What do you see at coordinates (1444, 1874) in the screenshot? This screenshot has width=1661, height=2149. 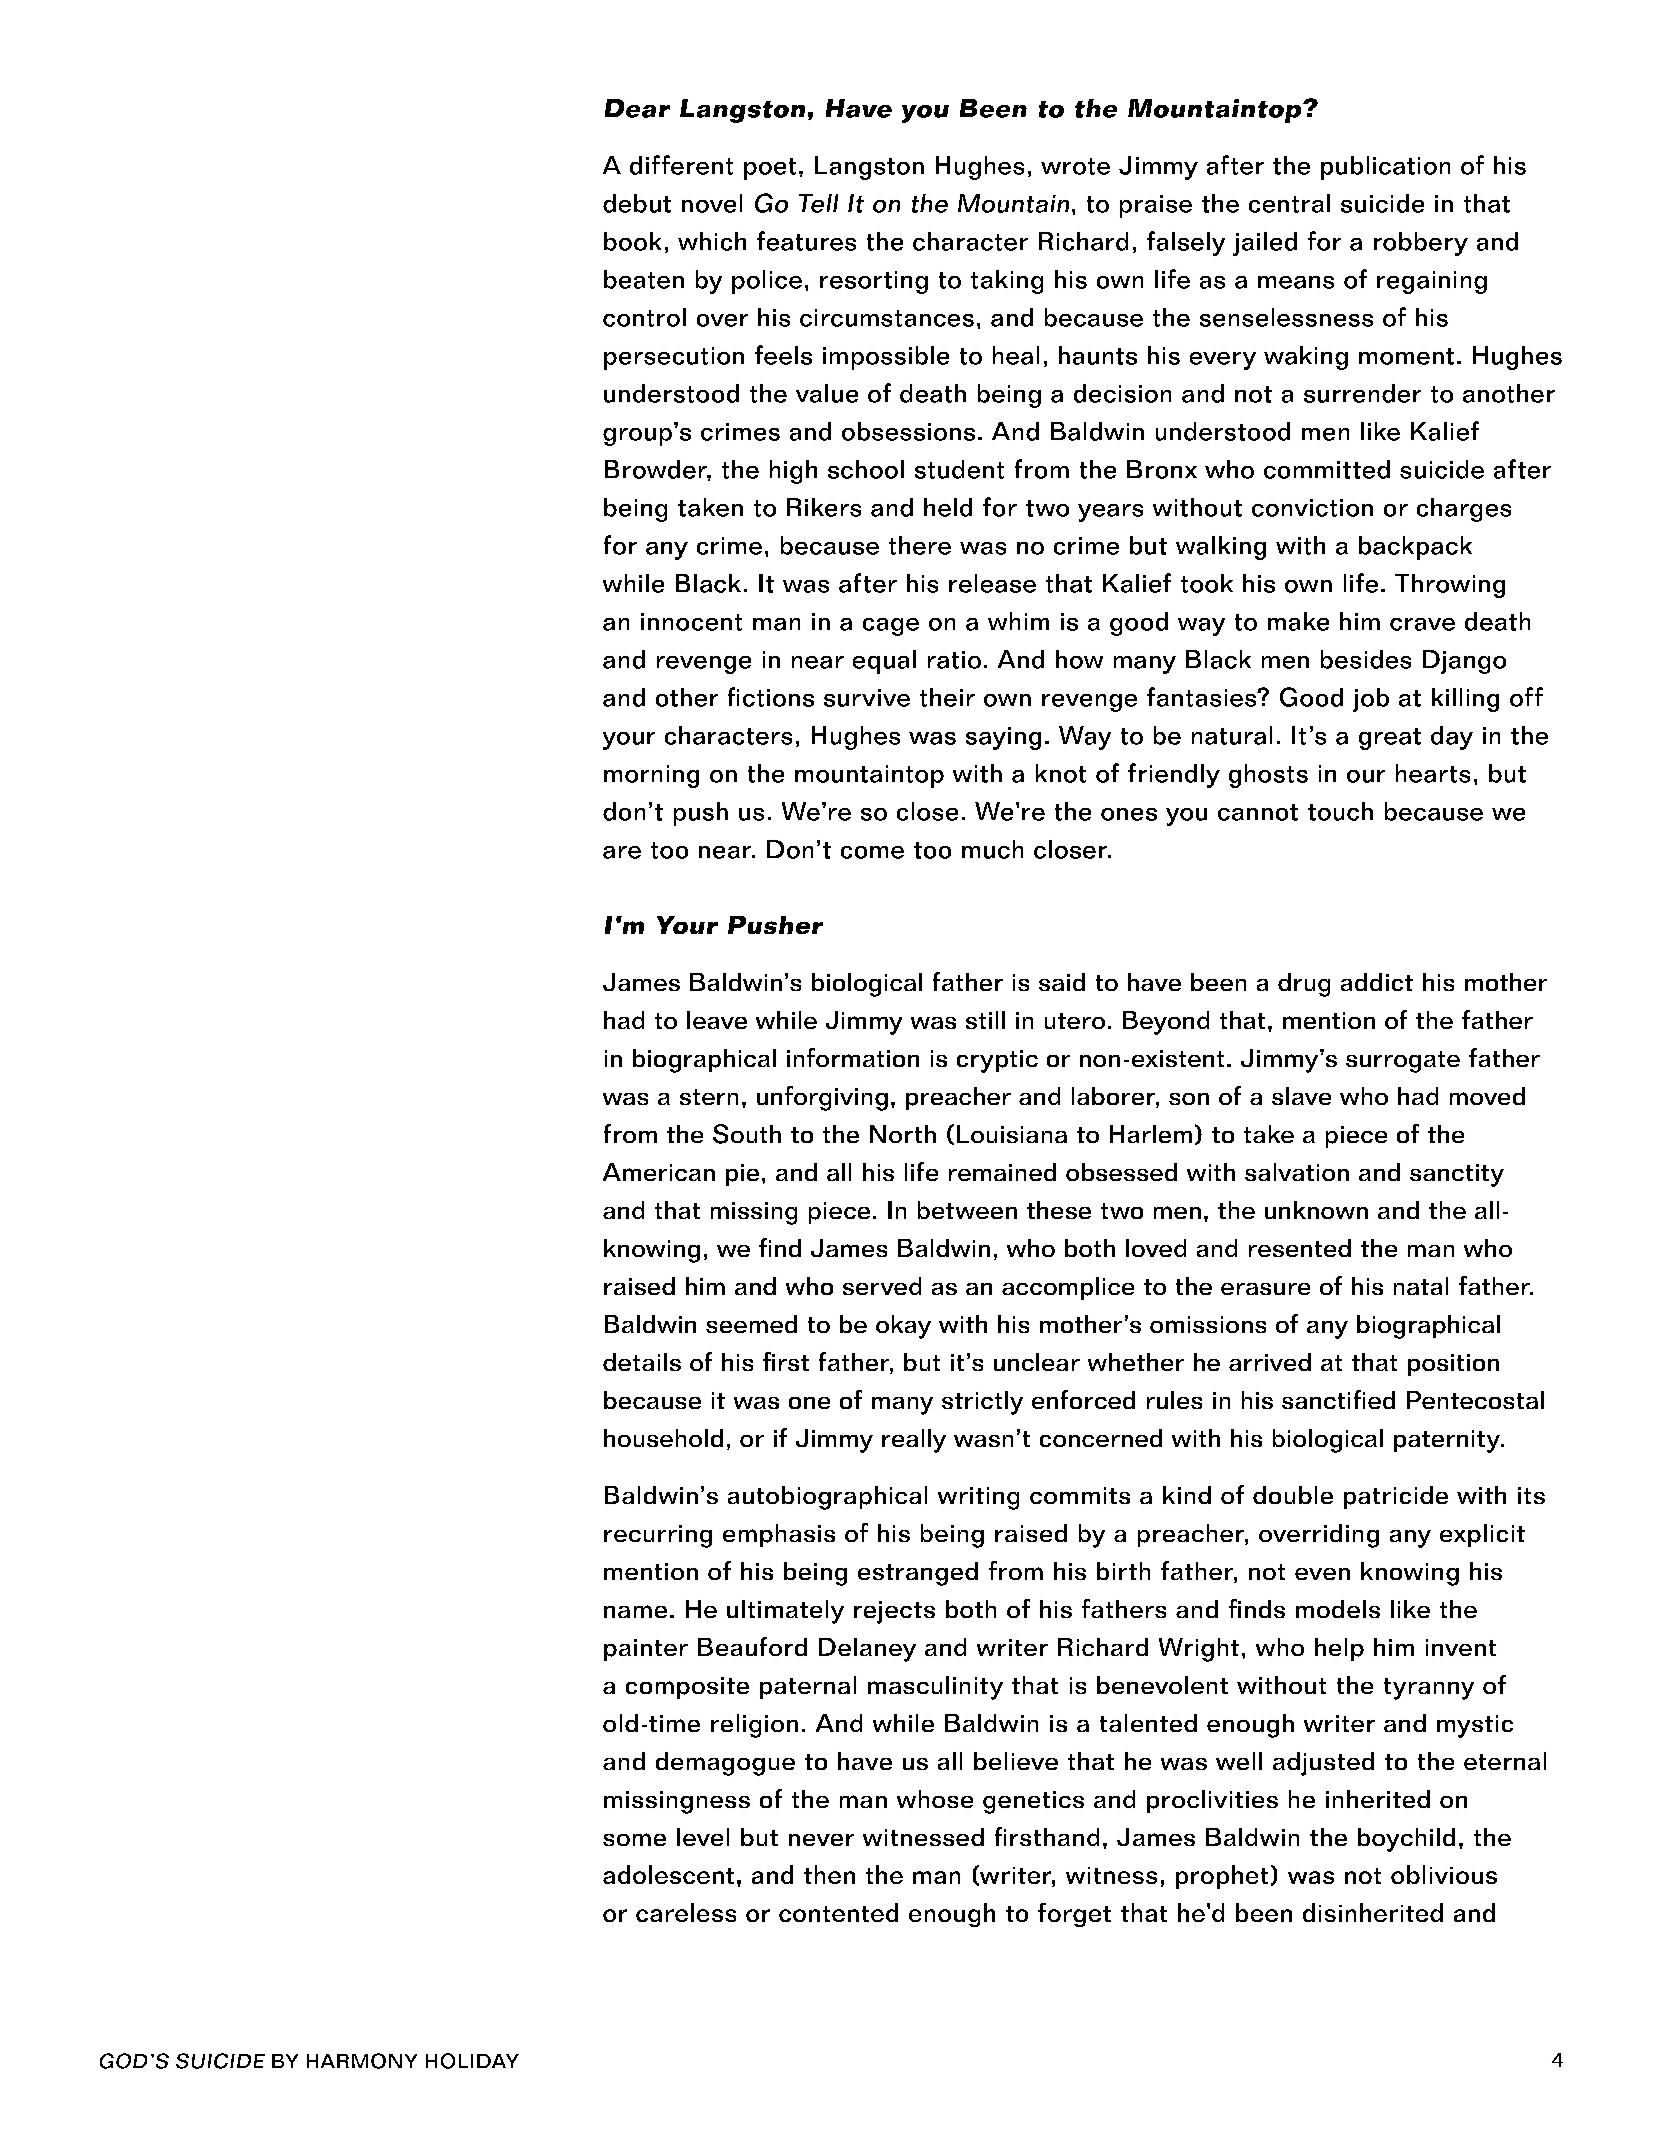 I see `oblivious` at bounding box center [1444, 1874].
